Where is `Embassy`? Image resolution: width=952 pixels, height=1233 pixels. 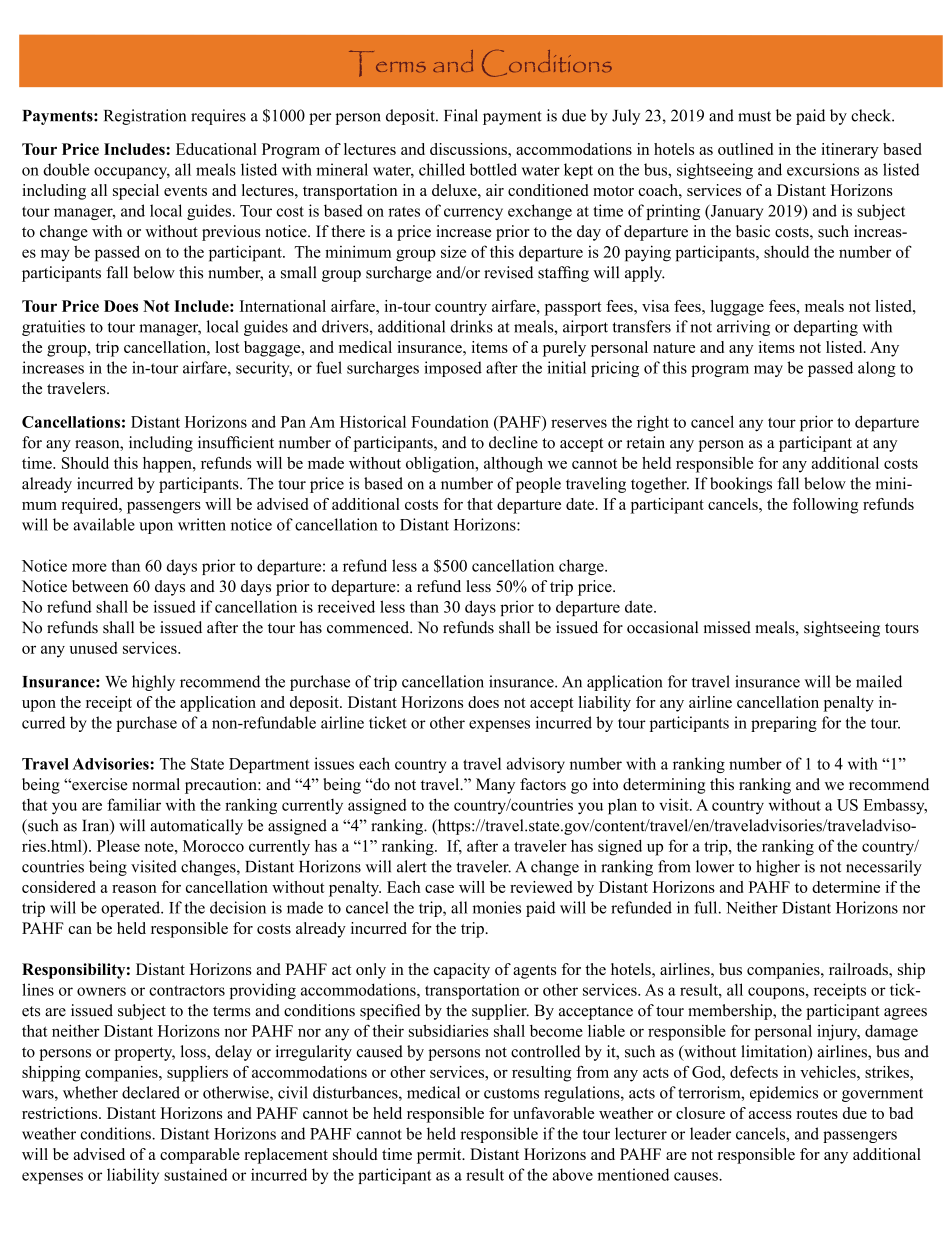 Embassy is located at coordinates (895, 807).
